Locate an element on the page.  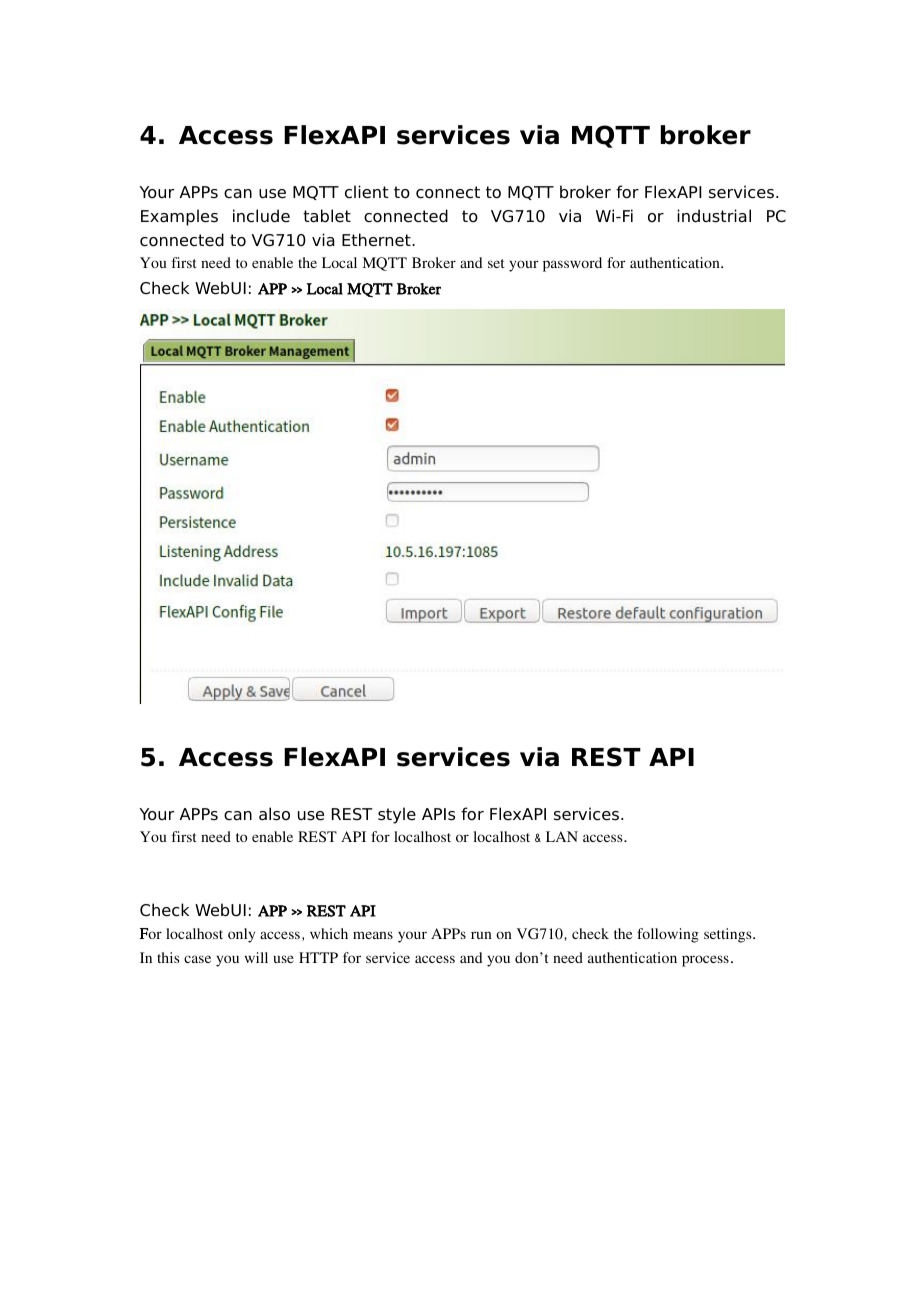
include is located at coordinates (261, 216).
